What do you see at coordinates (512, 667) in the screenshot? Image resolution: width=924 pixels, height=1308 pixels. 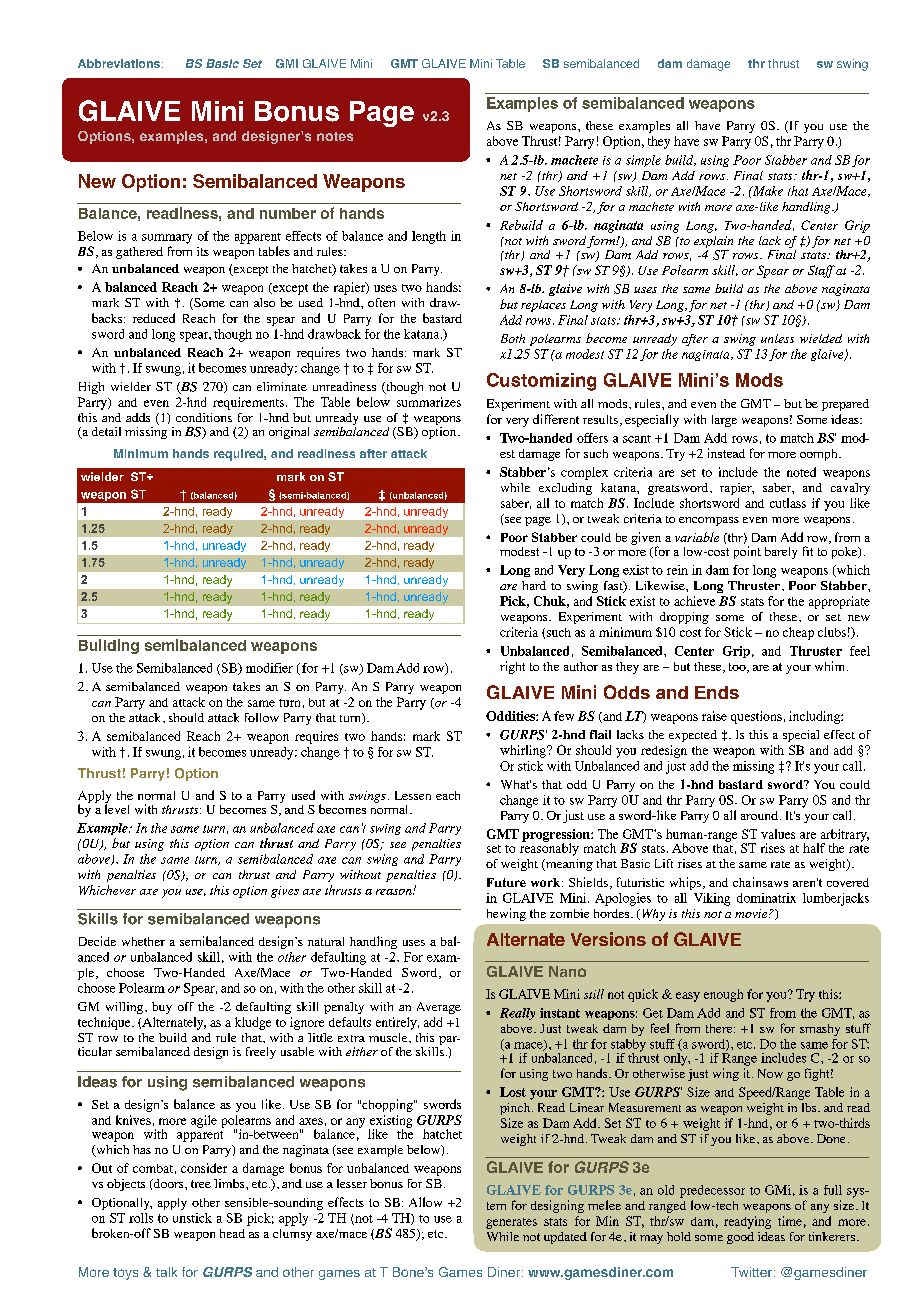 I see `right` at bounding box center [512, 667].
